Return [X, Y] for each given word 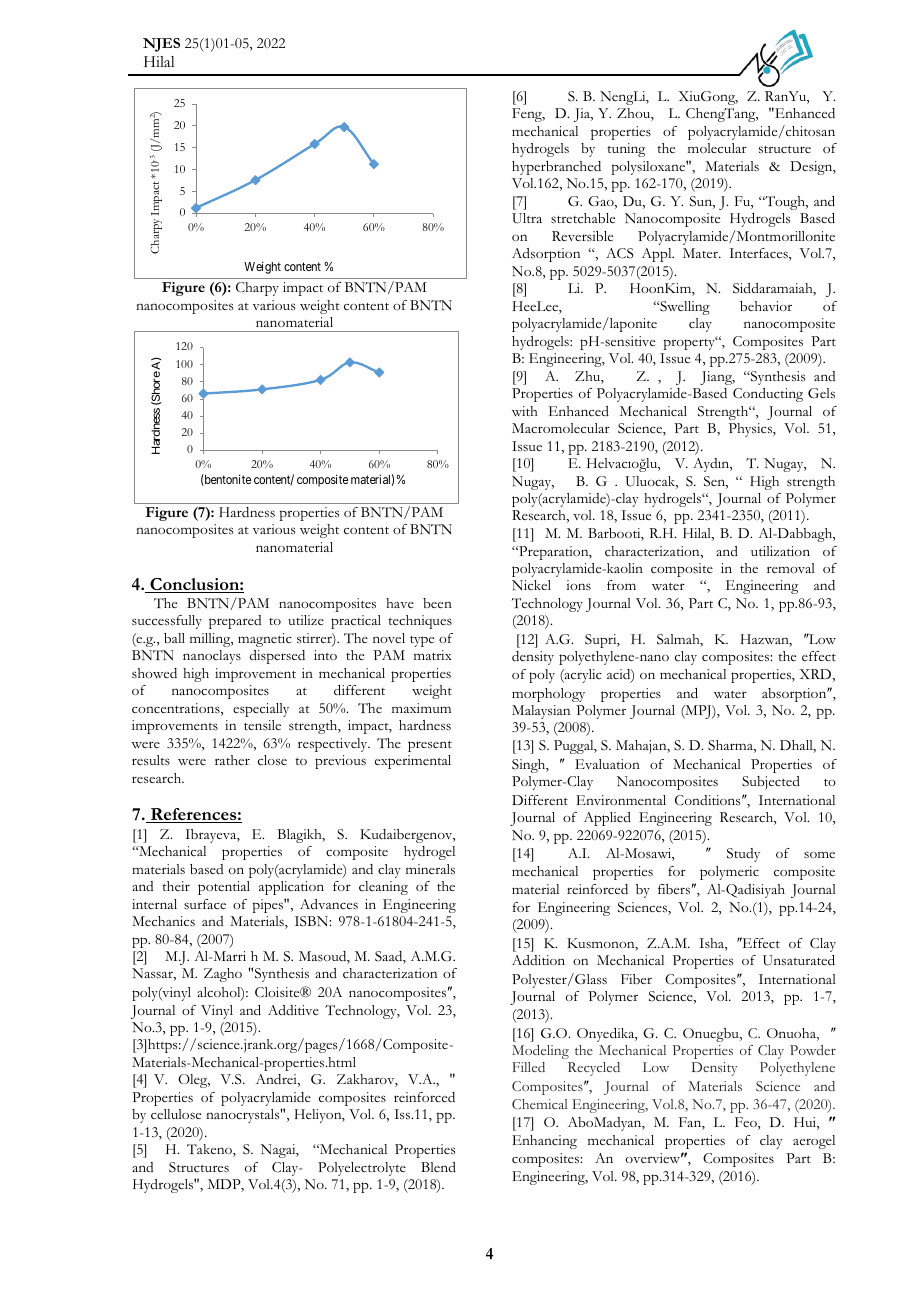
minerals [430, 869]
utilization [780, 551]
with [524, 411]
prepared [235, 622]
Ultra [527, 218]
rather [232, 760]
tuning [626, 150]
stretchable [583, 218]
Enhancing [544, 1142]
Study [743, 855]
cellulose [176, 1114]
